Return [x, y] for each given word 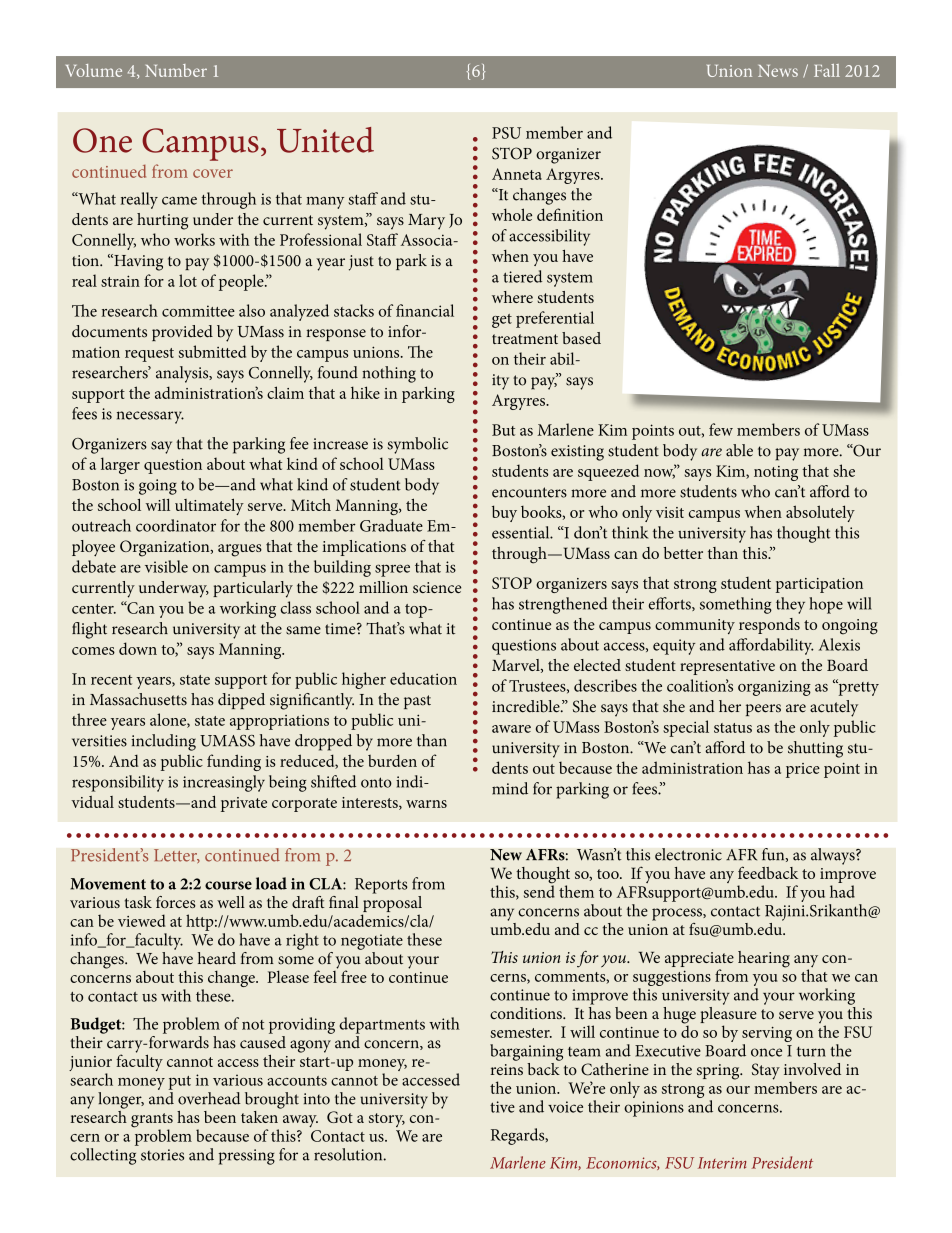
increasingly [224, 783]
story [387, 1120]
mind [510, 788]
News [778, 71]
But [503, 430]
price [803, 770]
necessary [150, 417]
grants [152, 1121]
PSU [506, 133]
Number [176, 70]
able [739, 450]
